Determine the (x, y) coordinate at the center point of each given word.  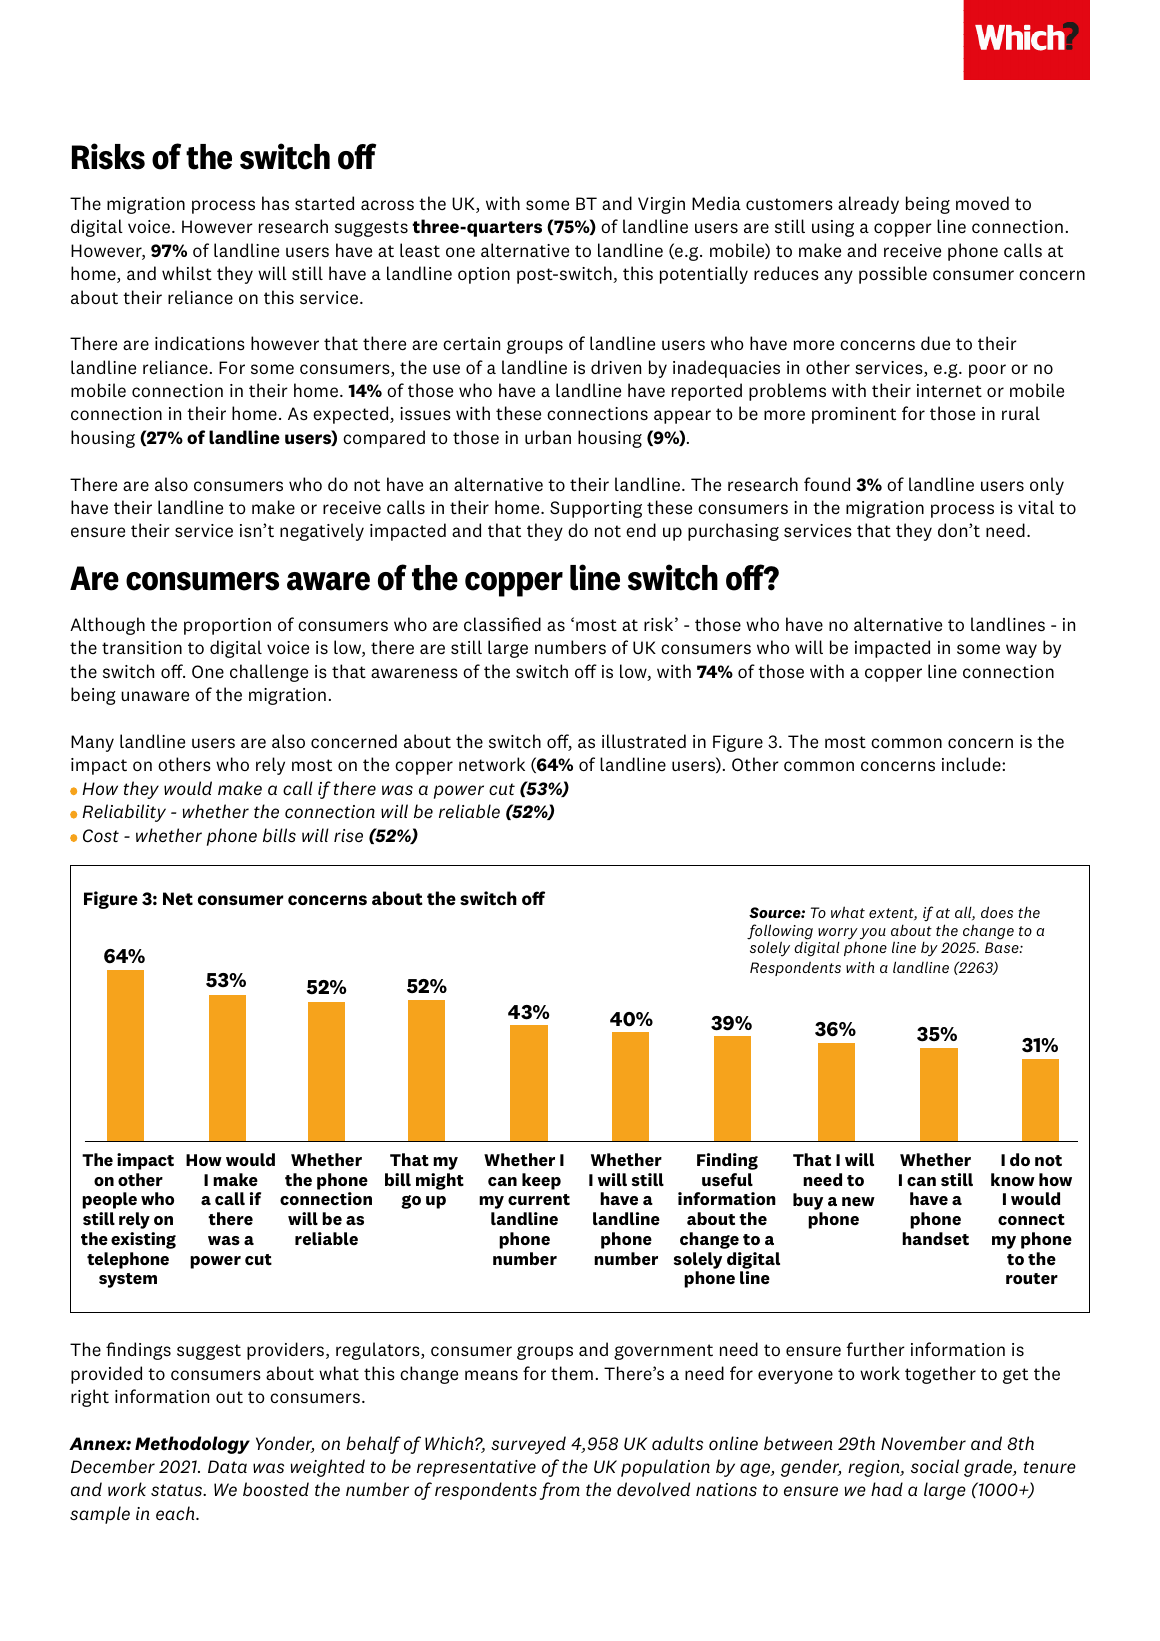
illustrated (644, 741)
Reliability (124, 813)
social (935, 1466)
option (484, 275)
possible (893, 275)
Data (227, 1466)
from (560, 1491)
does (997, 912)
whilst (187, 273)
